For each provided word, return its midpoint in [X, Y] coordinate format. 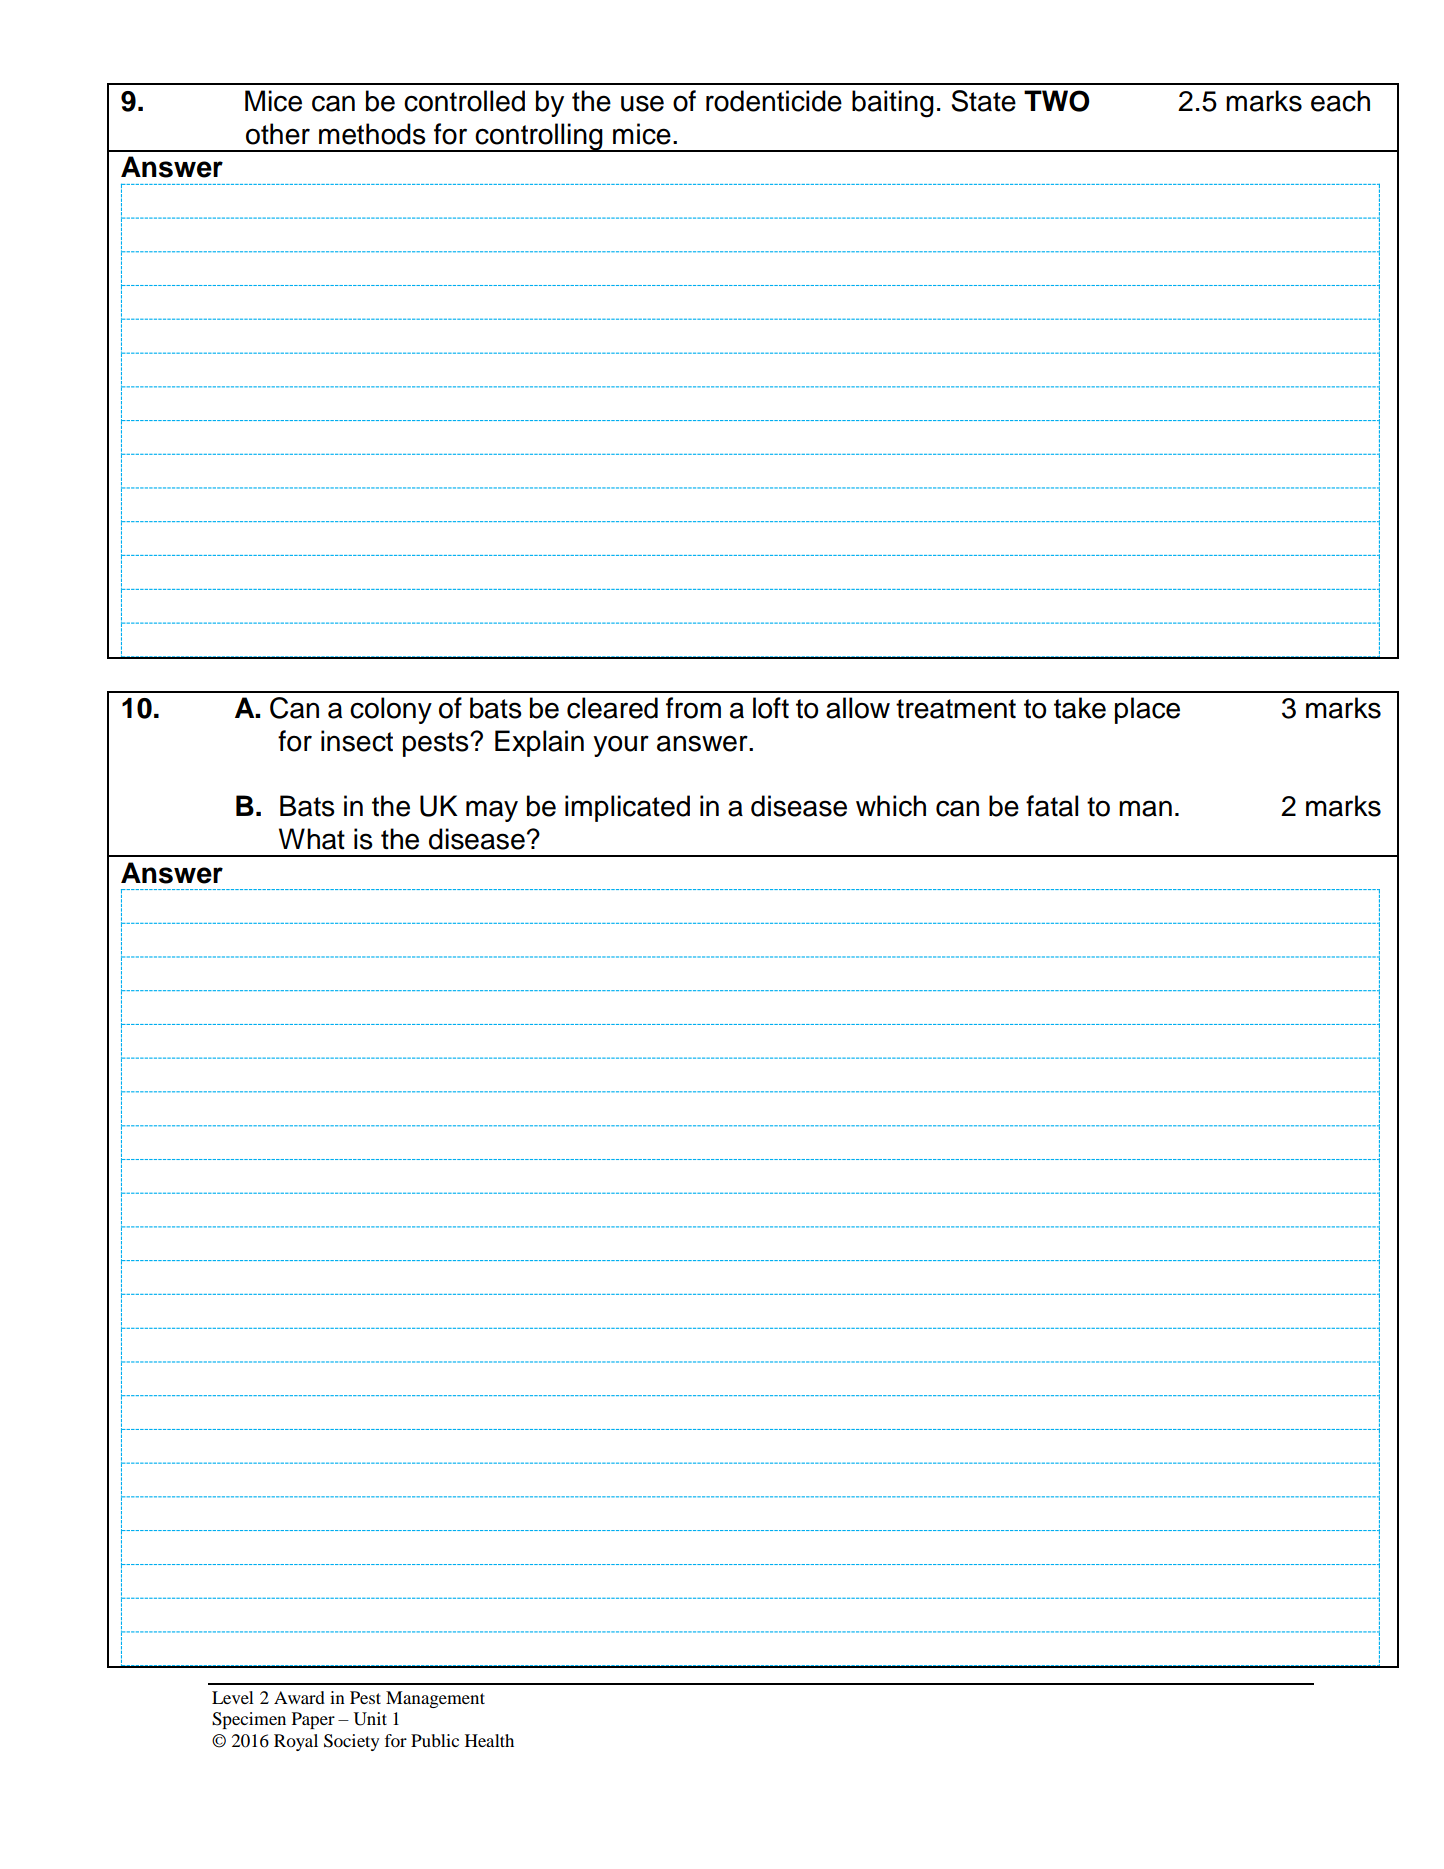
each [1340, 101]
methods [372, 134]
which [891, 806]
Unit [370, 1719]
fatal [1052, 806]
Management [435, 1699]
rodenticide [774, 101]
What [312, 839]
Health [489, 1740]
